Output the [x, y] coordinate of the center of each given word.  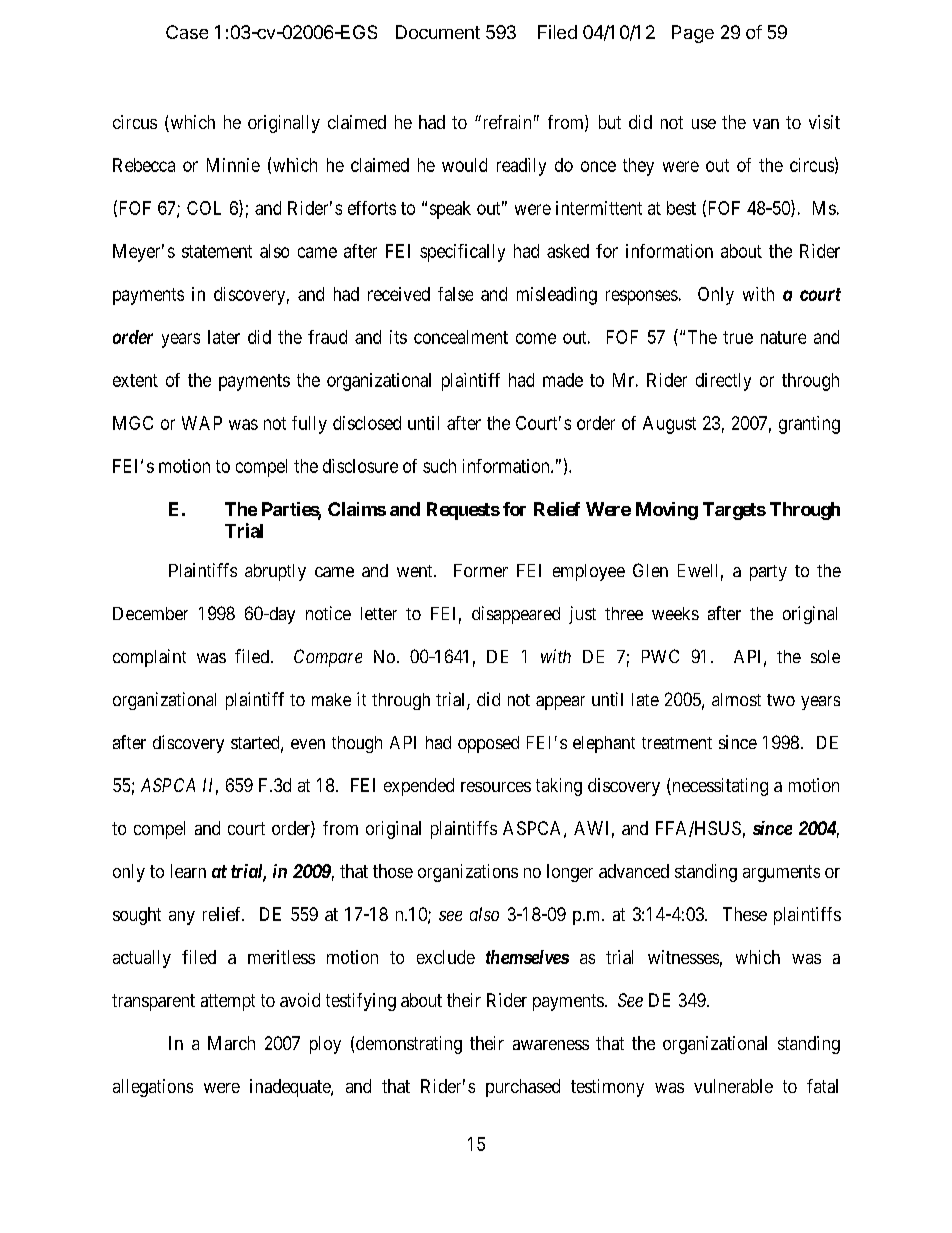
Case [187, 32]
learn [188, 871]
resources [496, 787]
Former [481, 570]
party [768, 573]
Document [438, 32]
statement [217, 251]
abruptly [275, 572]
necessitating [719, 787]
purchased [523, 1088]
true [738, 337]
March [231, 1043]
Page [693, 34]
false [455, 294]
